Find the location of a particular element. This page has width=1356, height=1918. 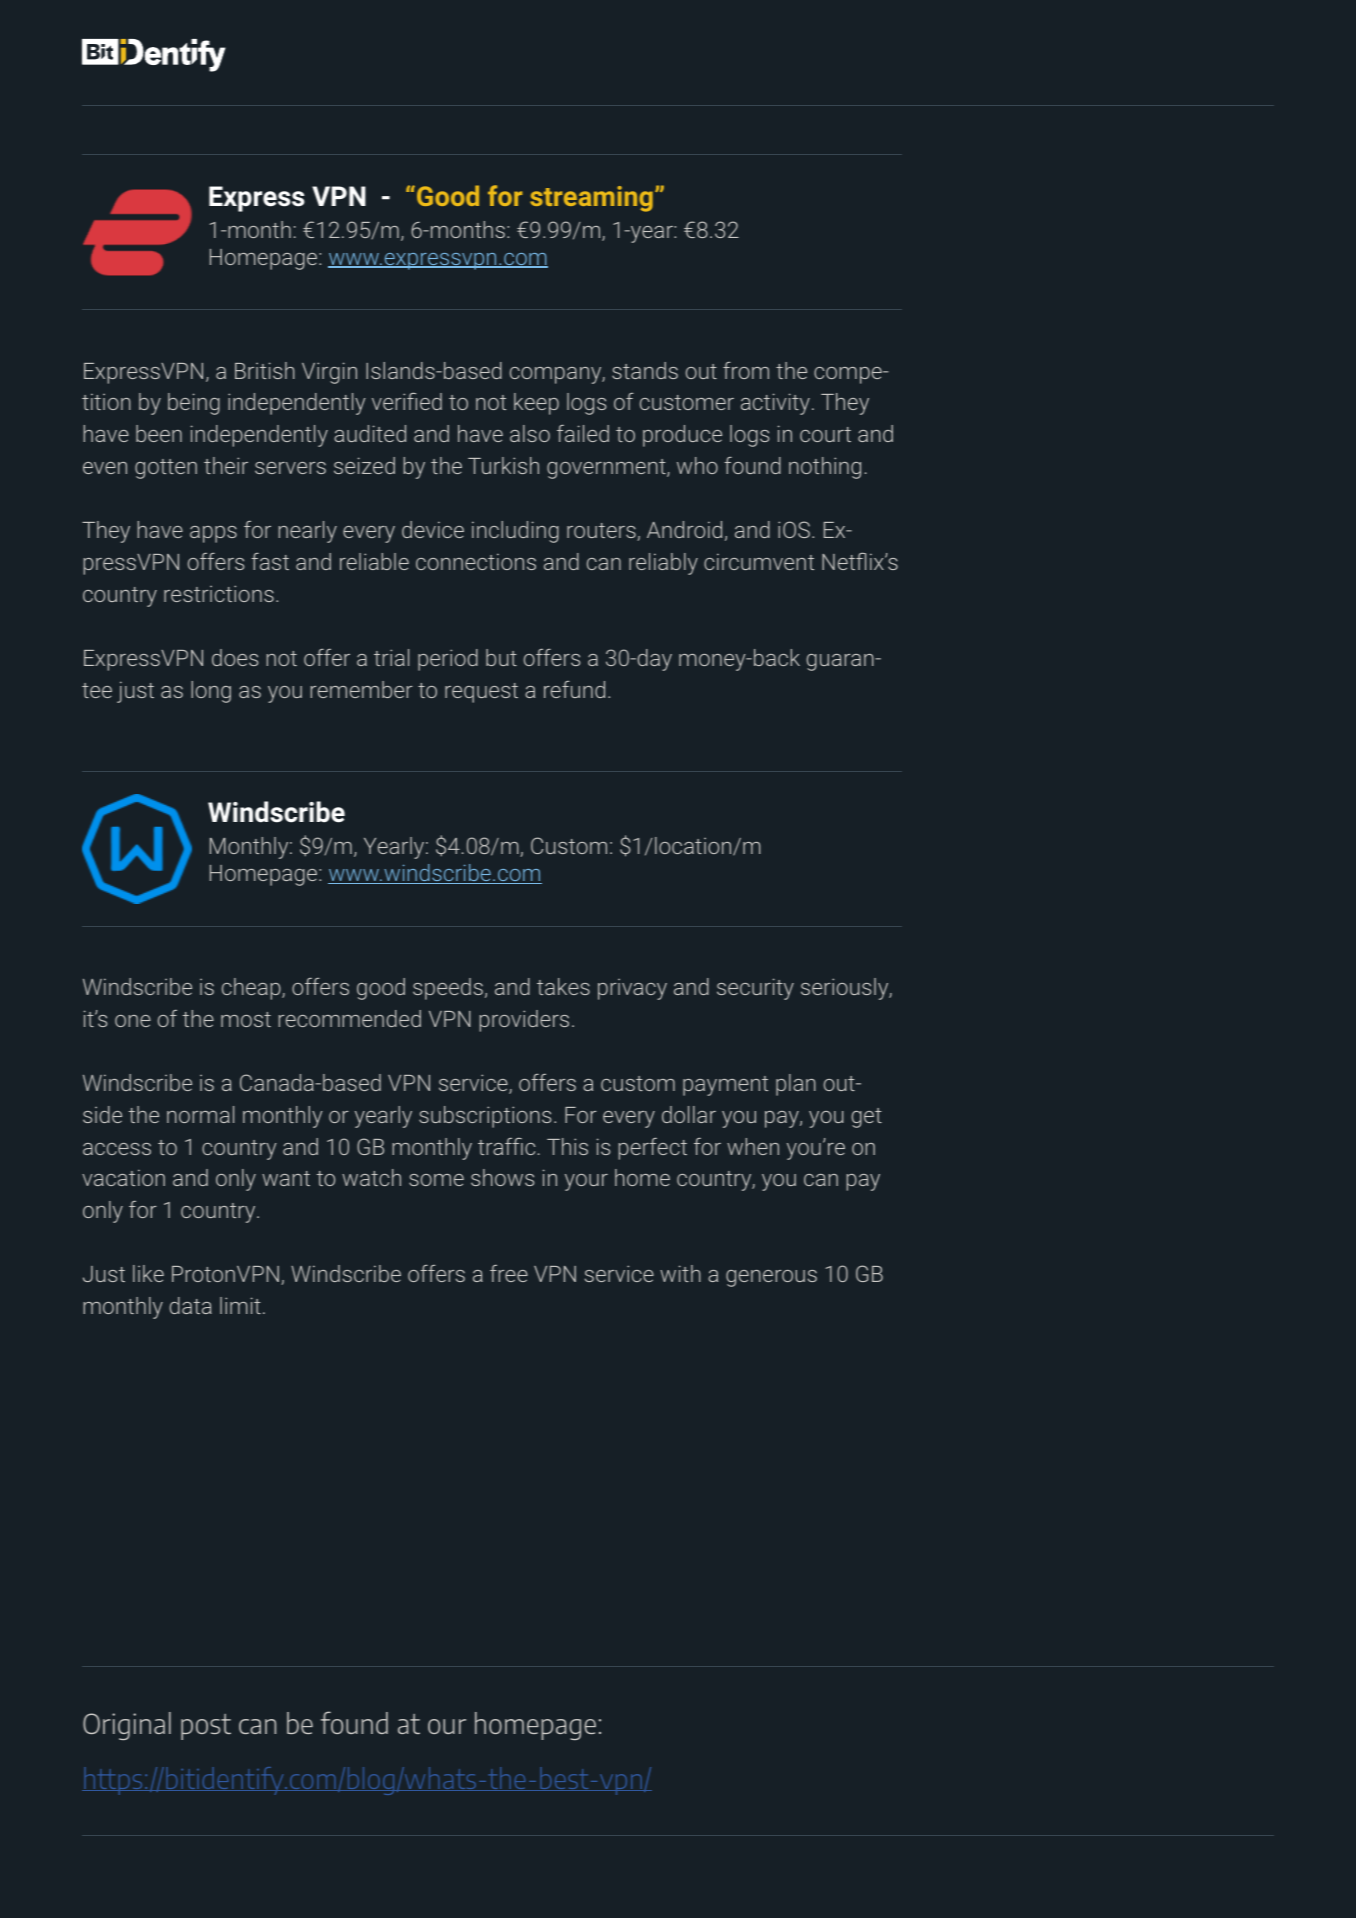

cheap is located at coordinates (252, 989).
